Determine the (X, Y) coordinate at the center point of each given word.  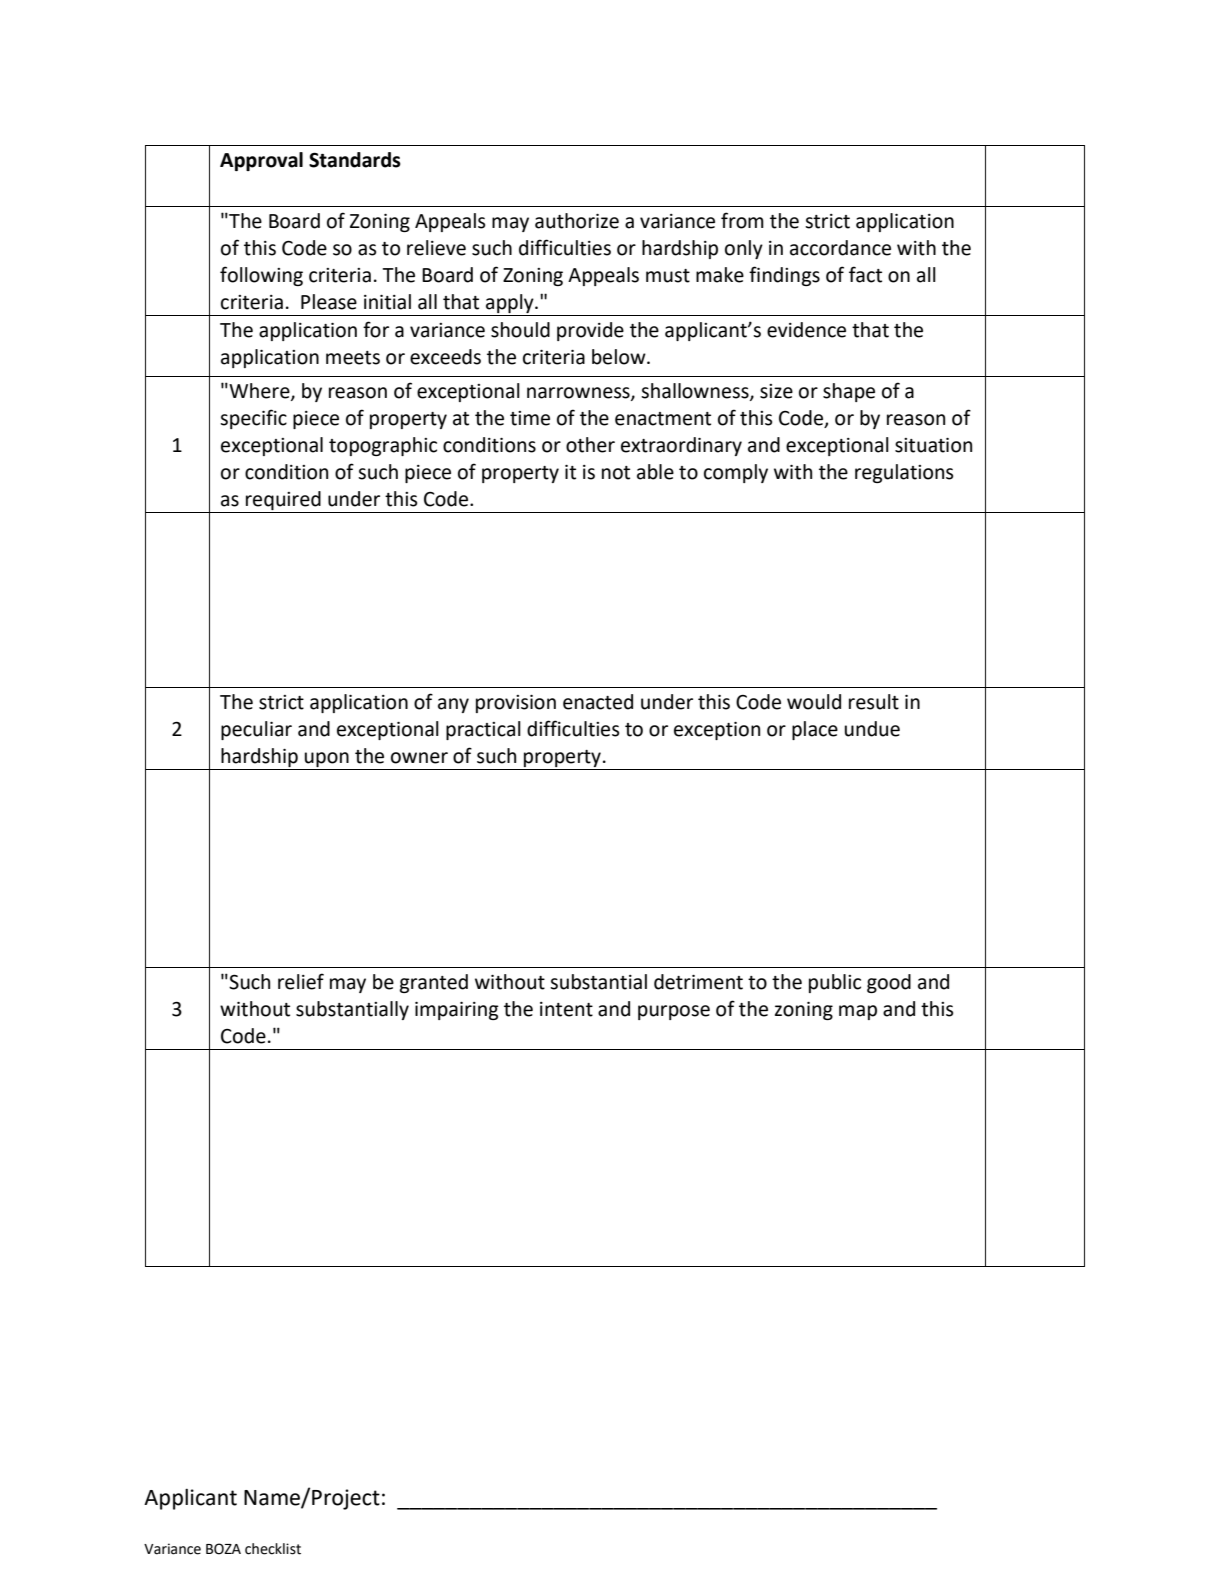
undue (872, 729)
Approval (261, 161)
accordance (840, 248)
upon (327, 761)
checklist (273, 1549)
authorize (577, 221)
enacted (598, 702)
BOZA (223, 1549)
